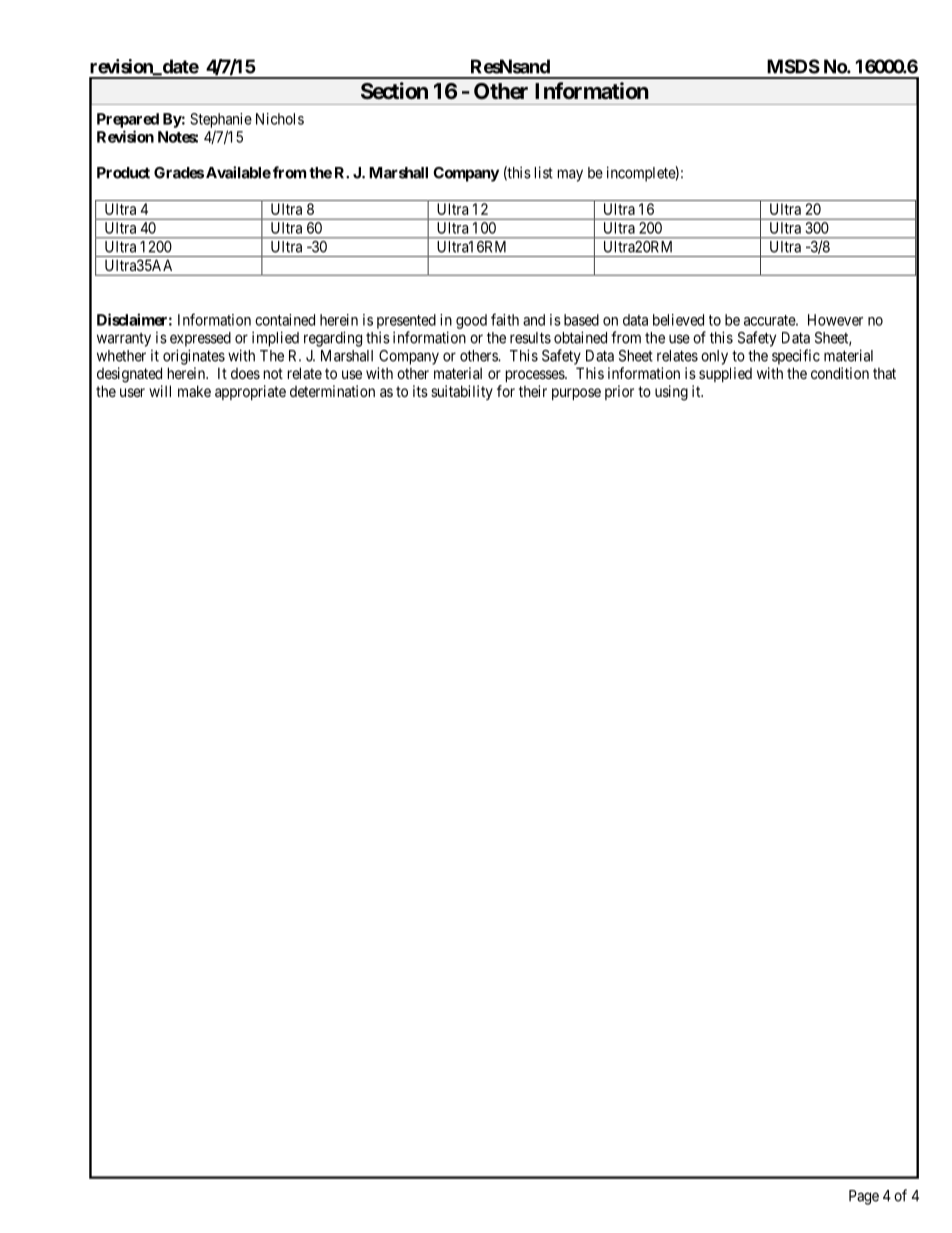 This document has width=952, height=1233. Describe the element at coordinates (221, 120) in the document. I see `Stephanie` at that location.
